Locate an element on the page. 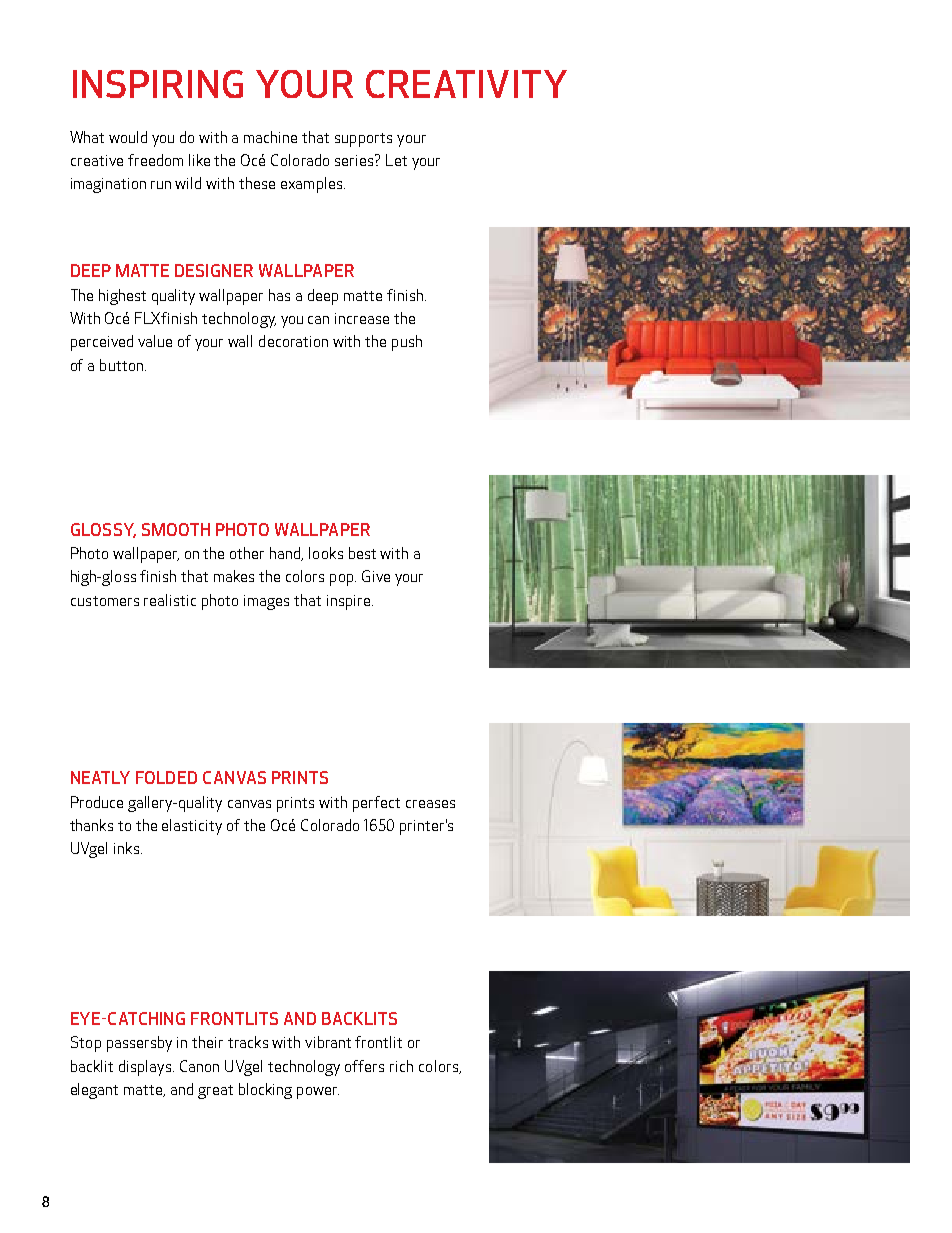 The image size is (952, 1233). machine is located at coordinates (270, 137).
